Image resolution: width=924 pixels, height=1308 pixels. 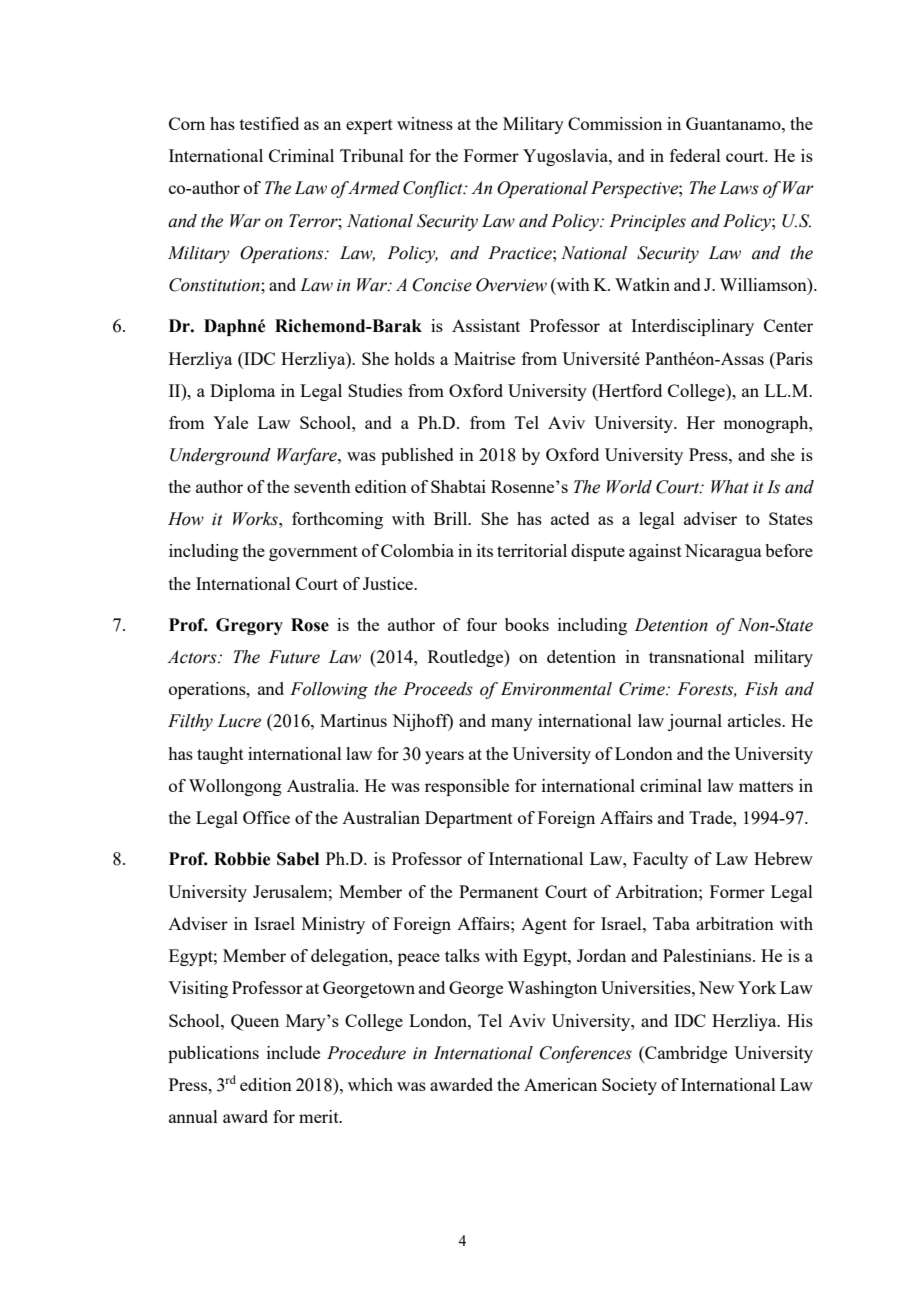 I want to click on Underground, so click(x=220, y=456).
